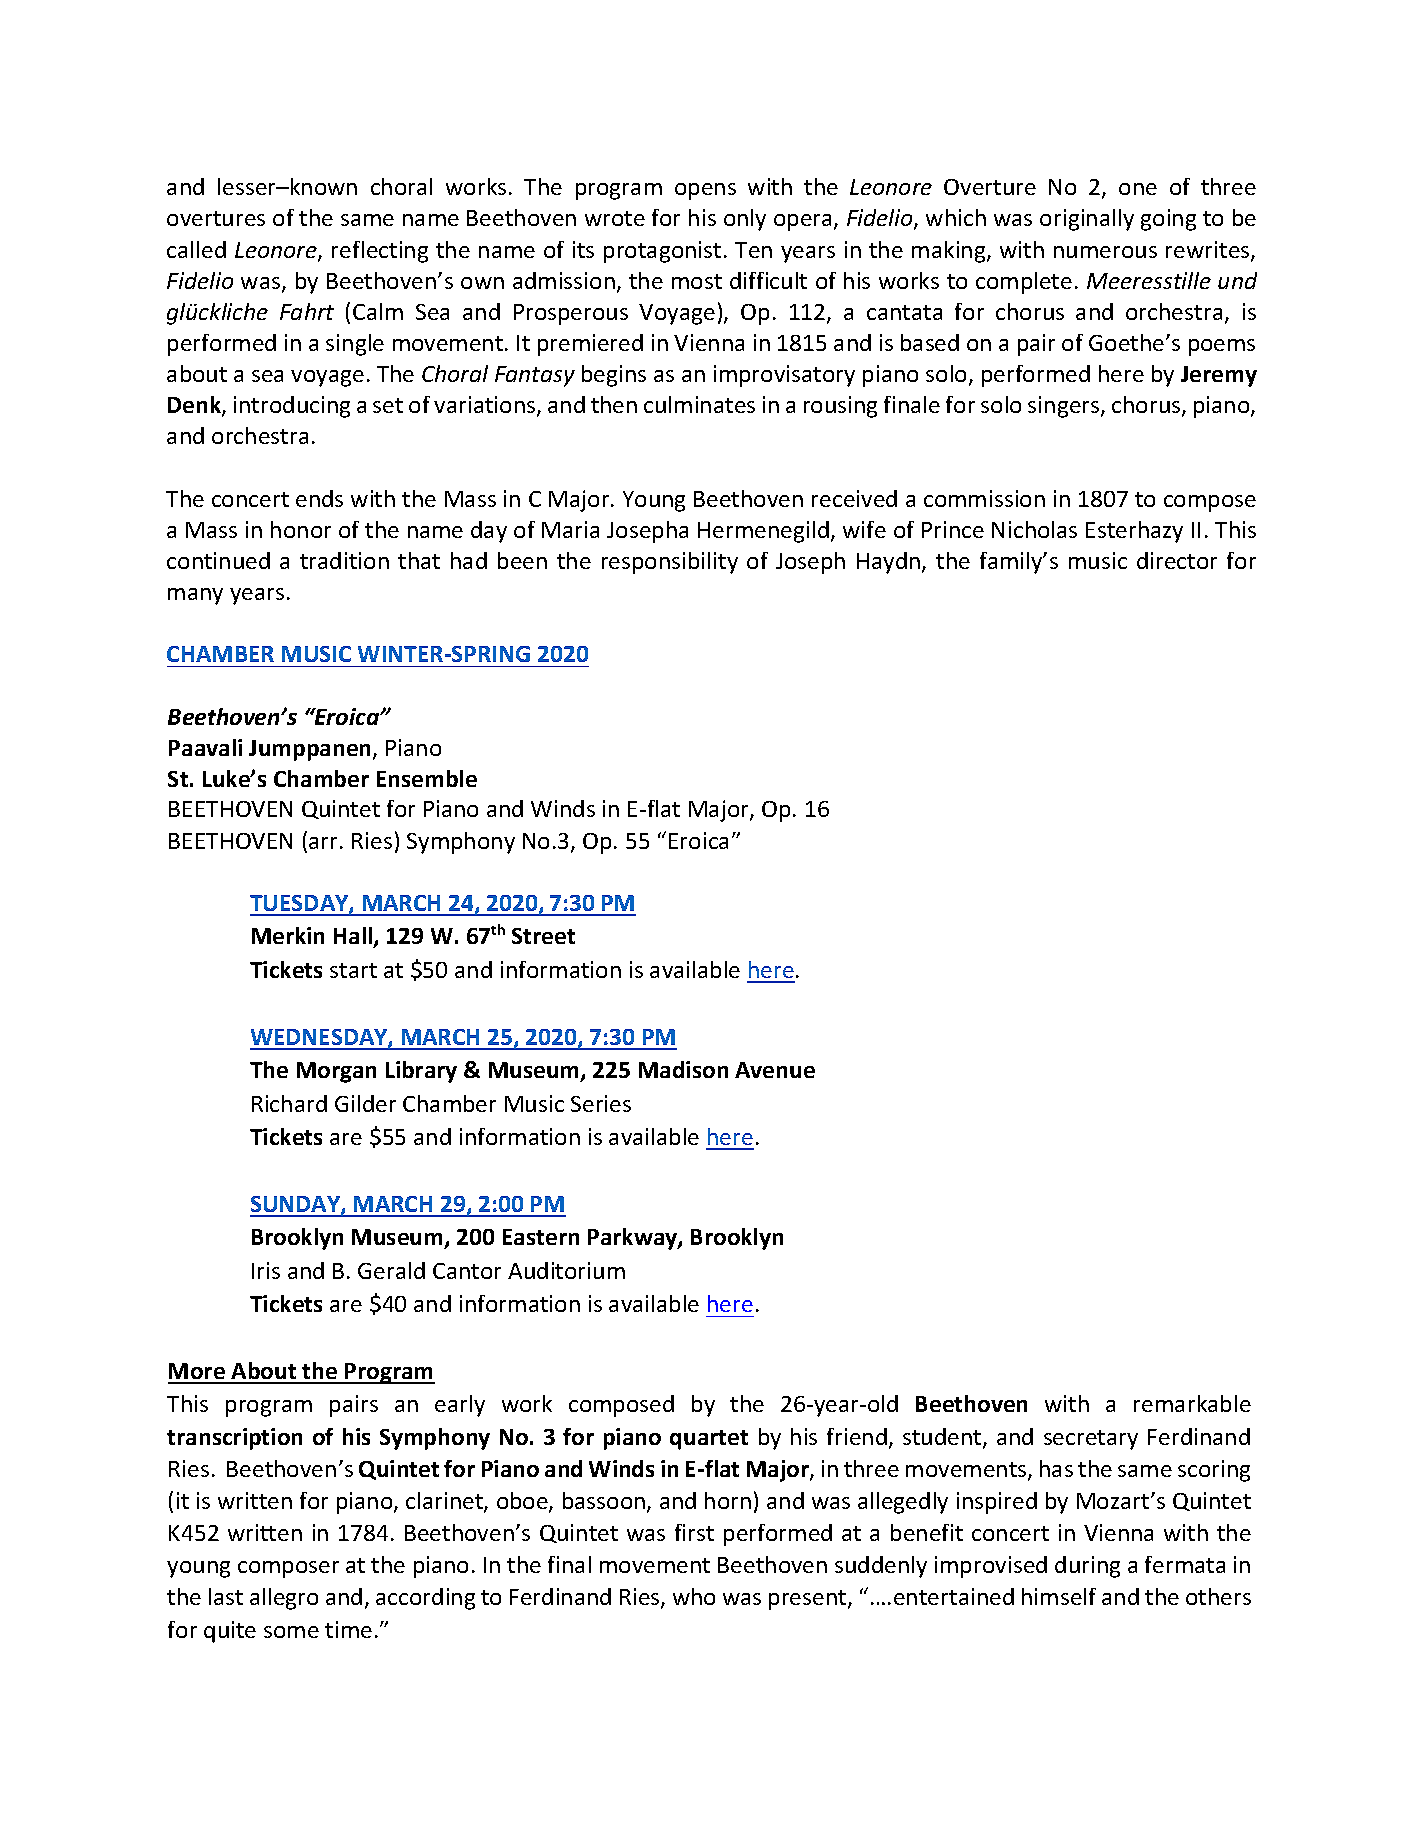  What do you see at coordinates (288, 935) in the screenshot?
I see `Merkin` at bounding box center [288, 935].
